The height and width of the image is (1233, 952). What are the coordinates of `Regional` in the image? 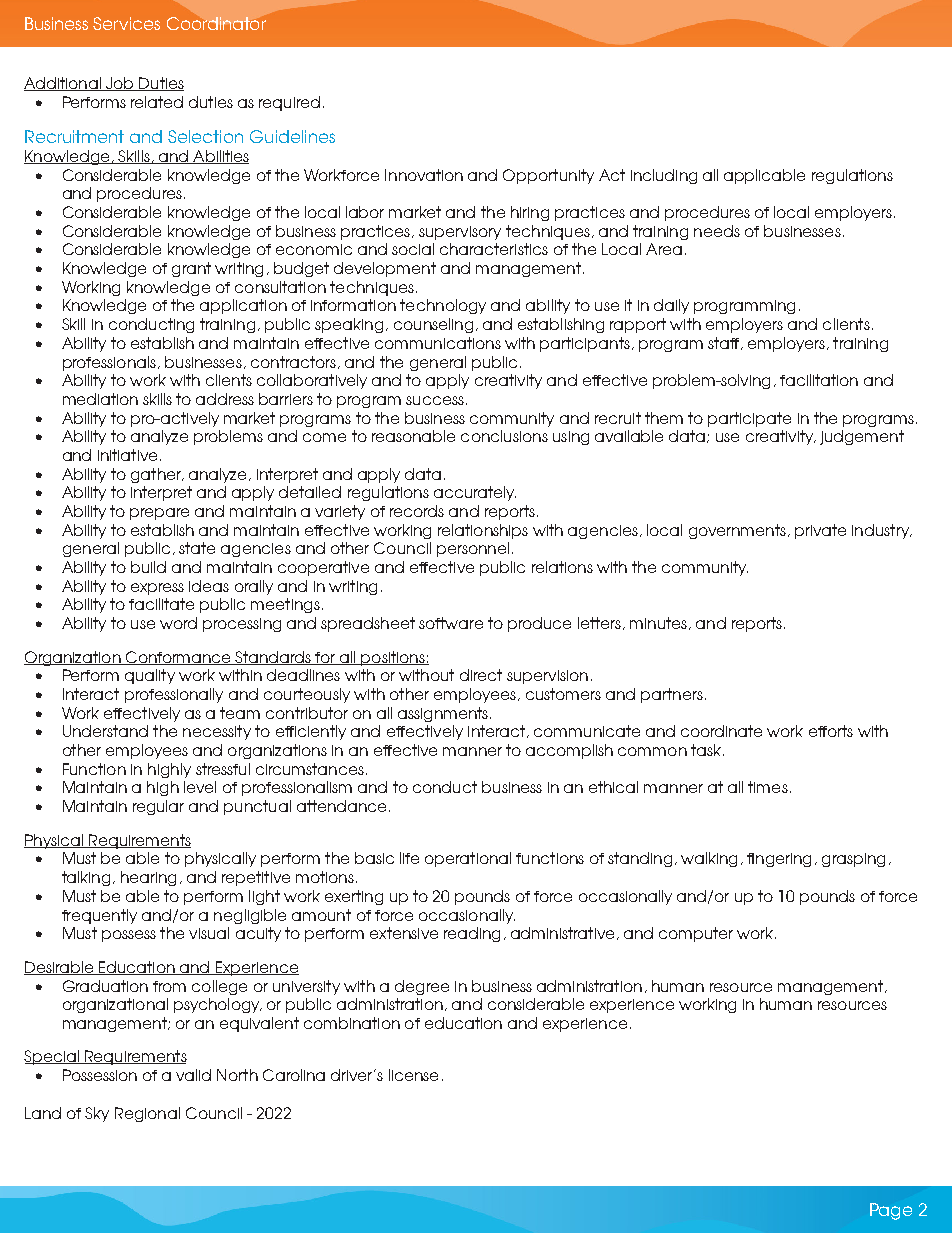 It's located at (147, 1114).
